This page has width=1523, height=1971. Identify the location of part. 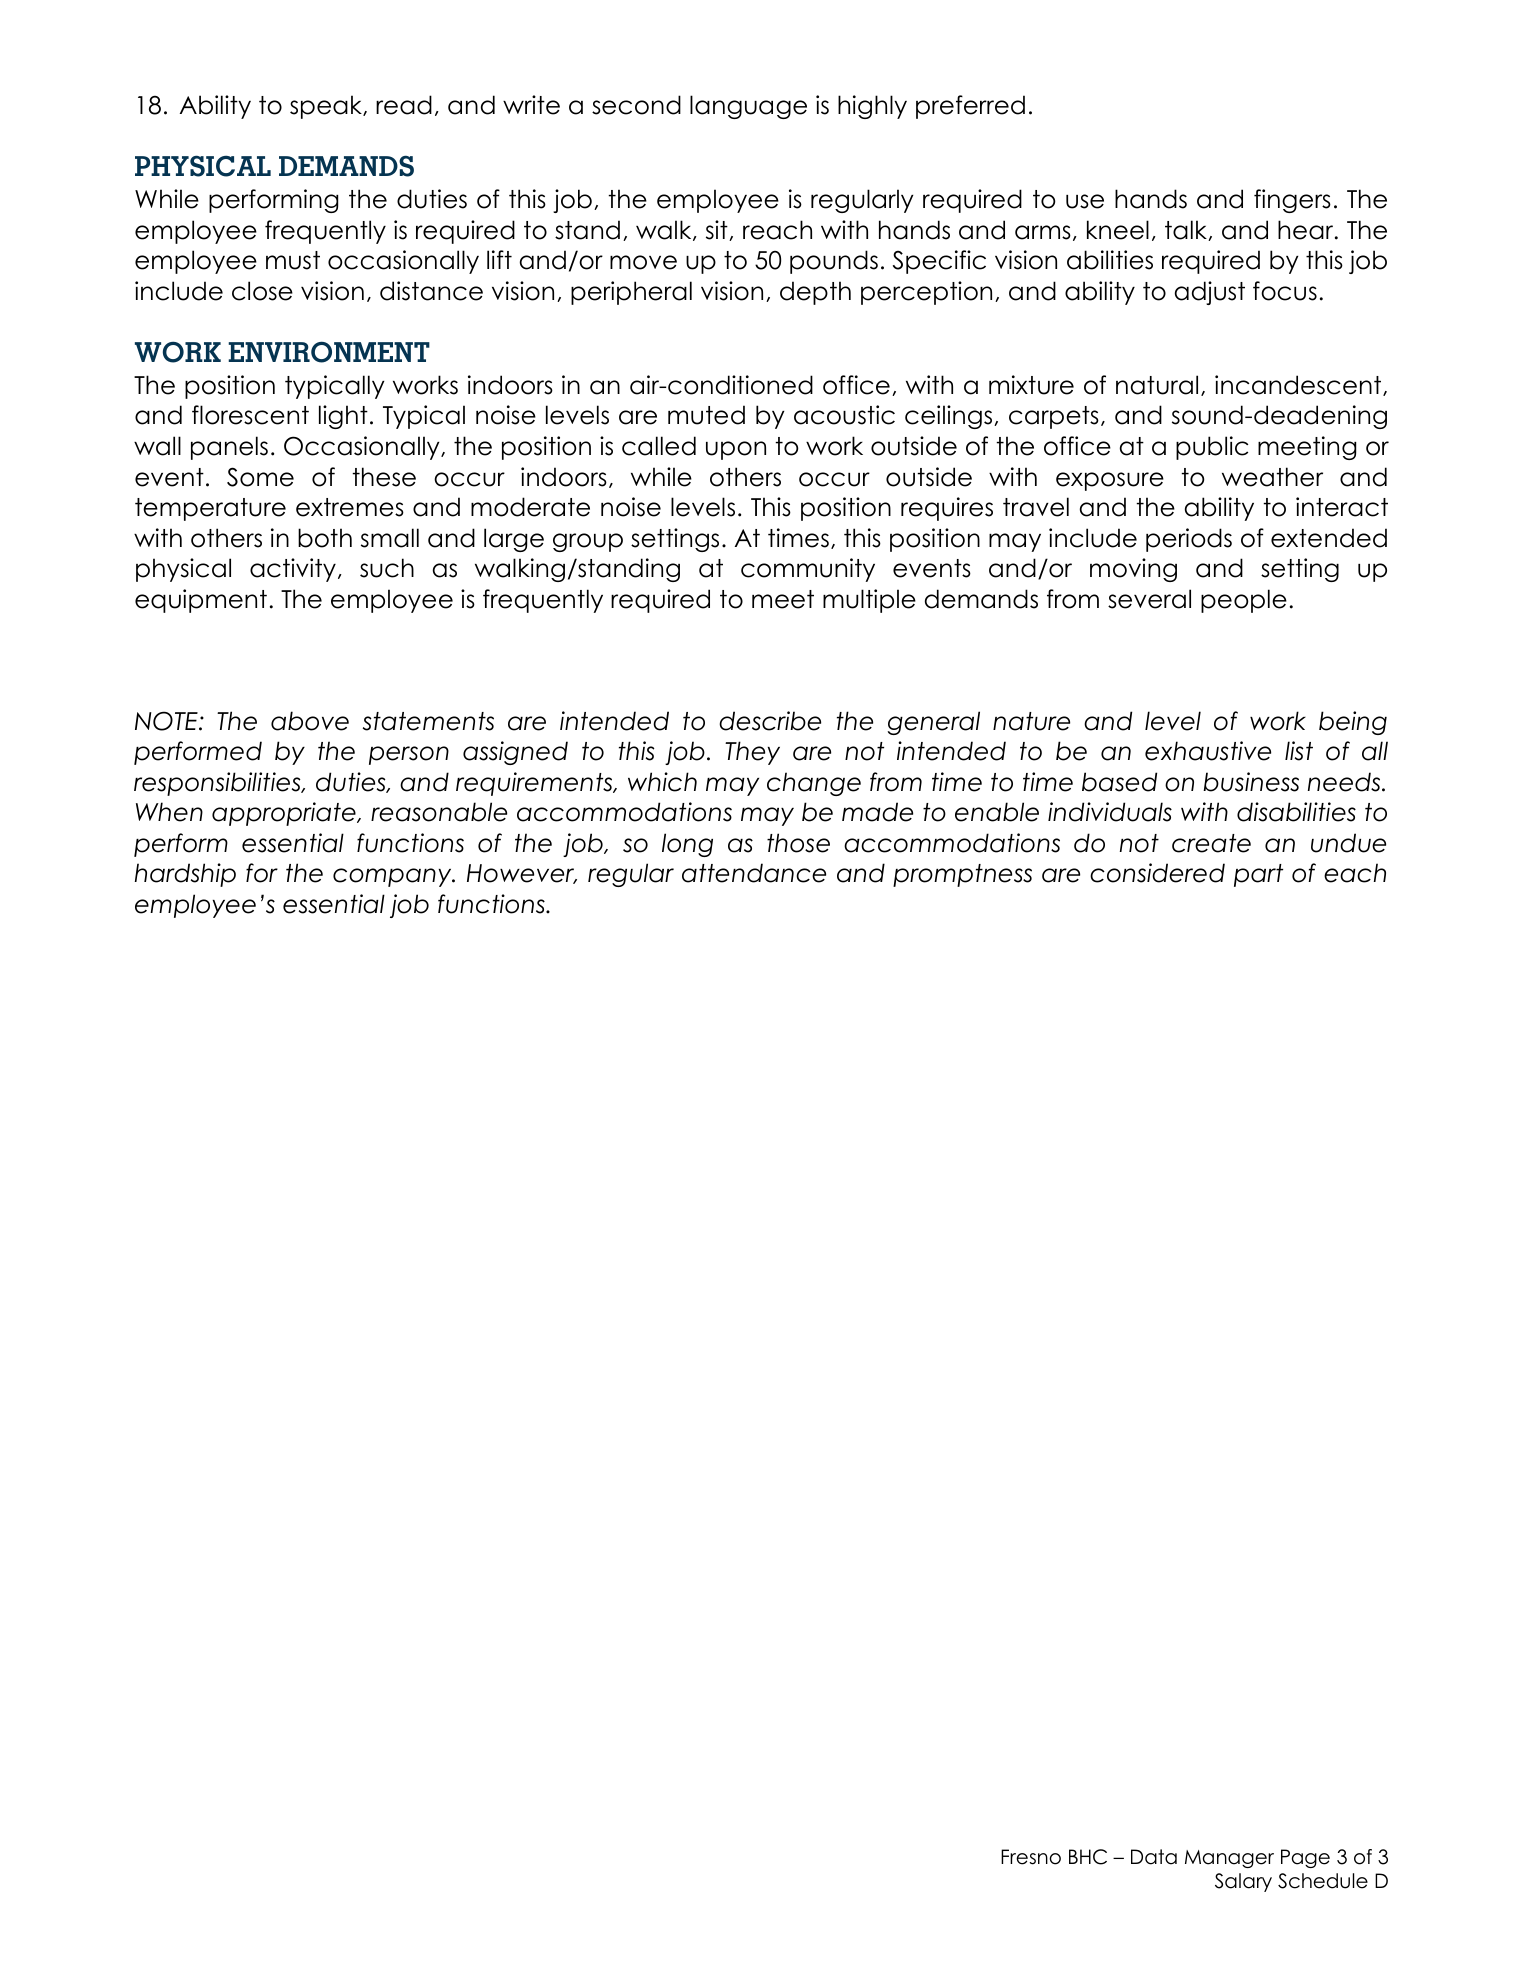
(1258, 875).
